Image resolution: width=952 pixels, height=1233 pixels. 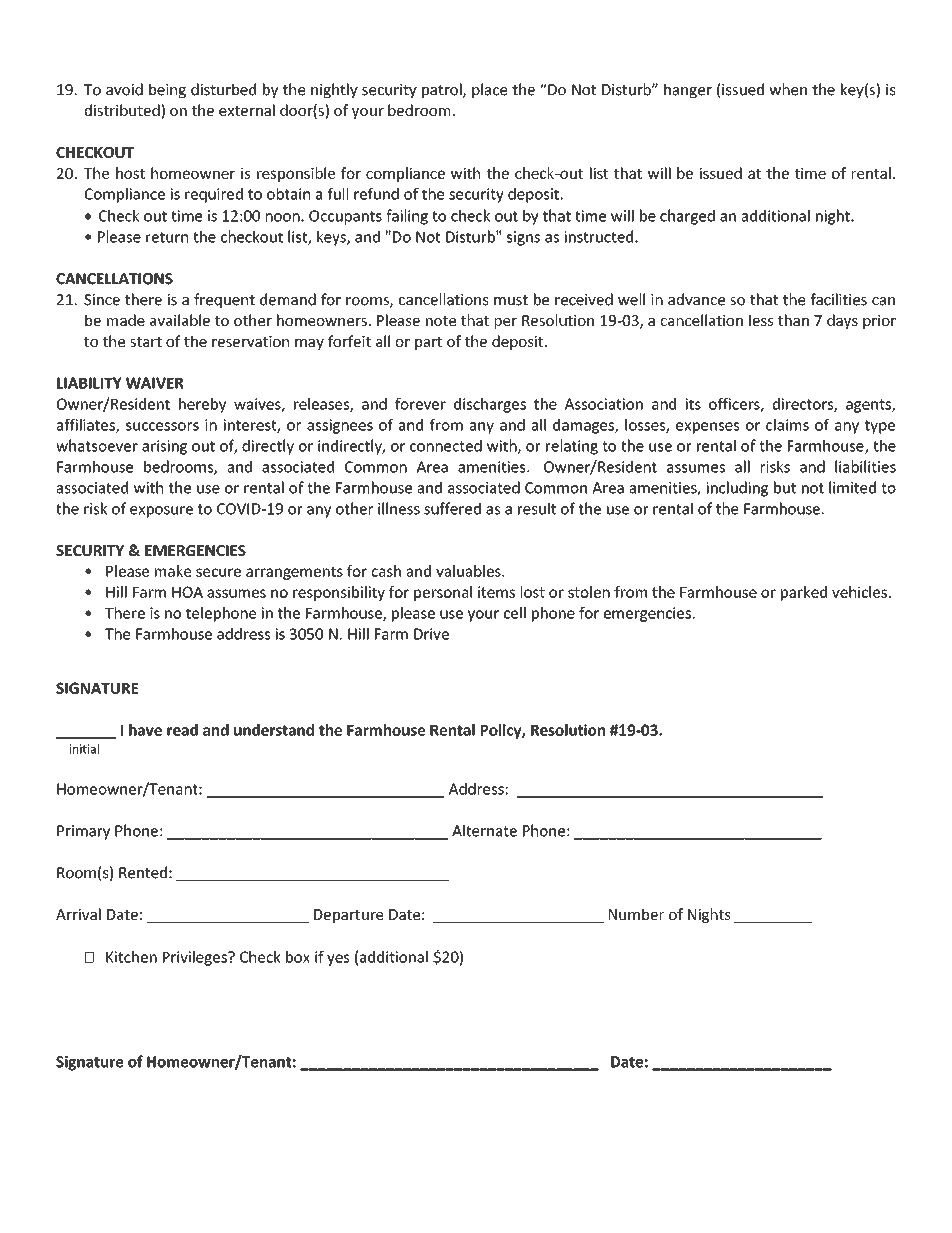 What do you see at coordinates (182, 730) in the document?
I see `read` at bounding box center [182, 730].
